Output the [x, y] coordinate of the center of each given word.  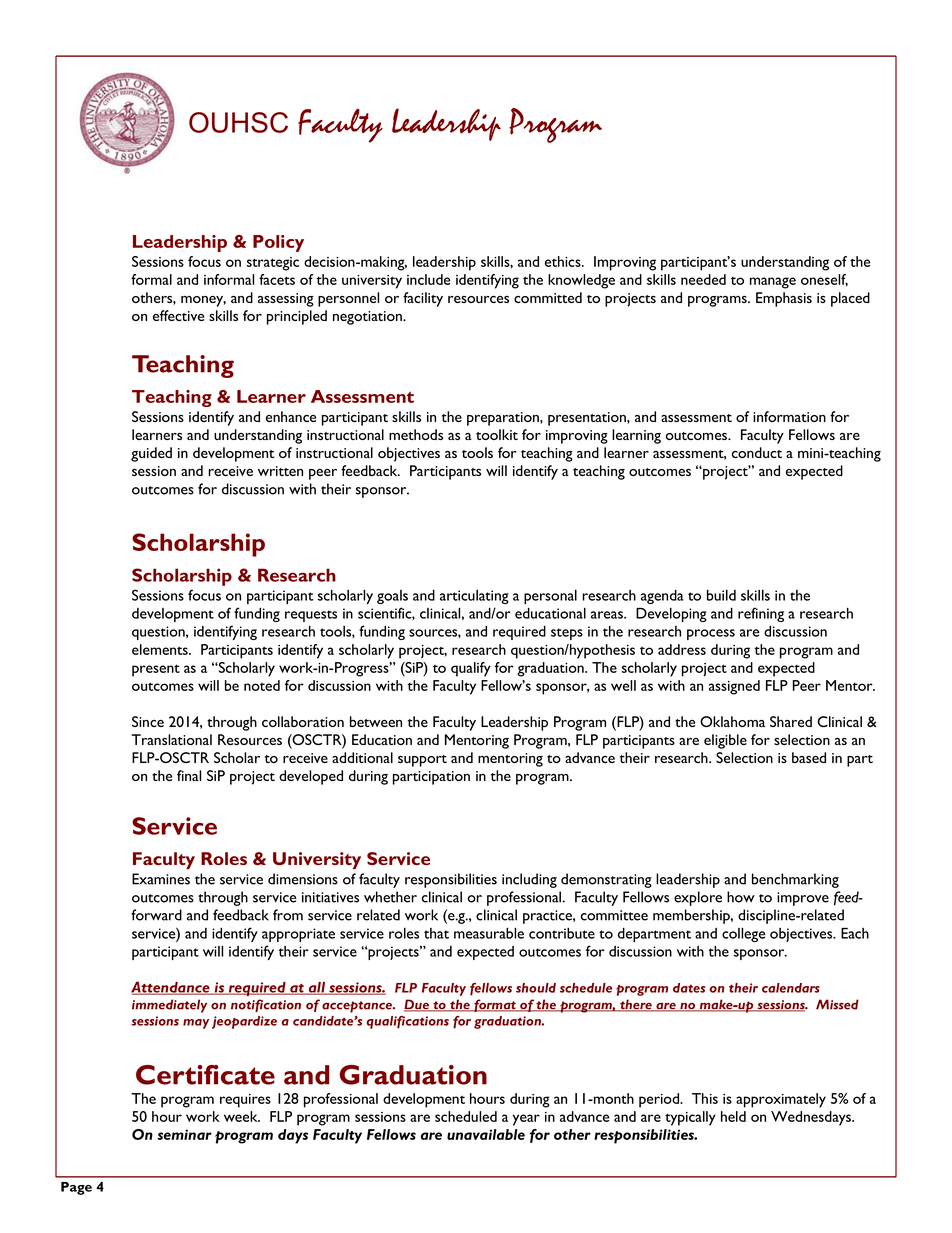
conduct [757, 452]
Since [148, 721]
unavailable [486, 1134]
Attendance [171, 988]
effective [178, 315]
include [428, 279]
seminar [184, 1134]
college [744, 935]
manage [773, 283]
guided [151, 454]
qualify [471, 669]
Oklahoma [732, 721]
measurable [489, 933]
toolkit [497, 434]
